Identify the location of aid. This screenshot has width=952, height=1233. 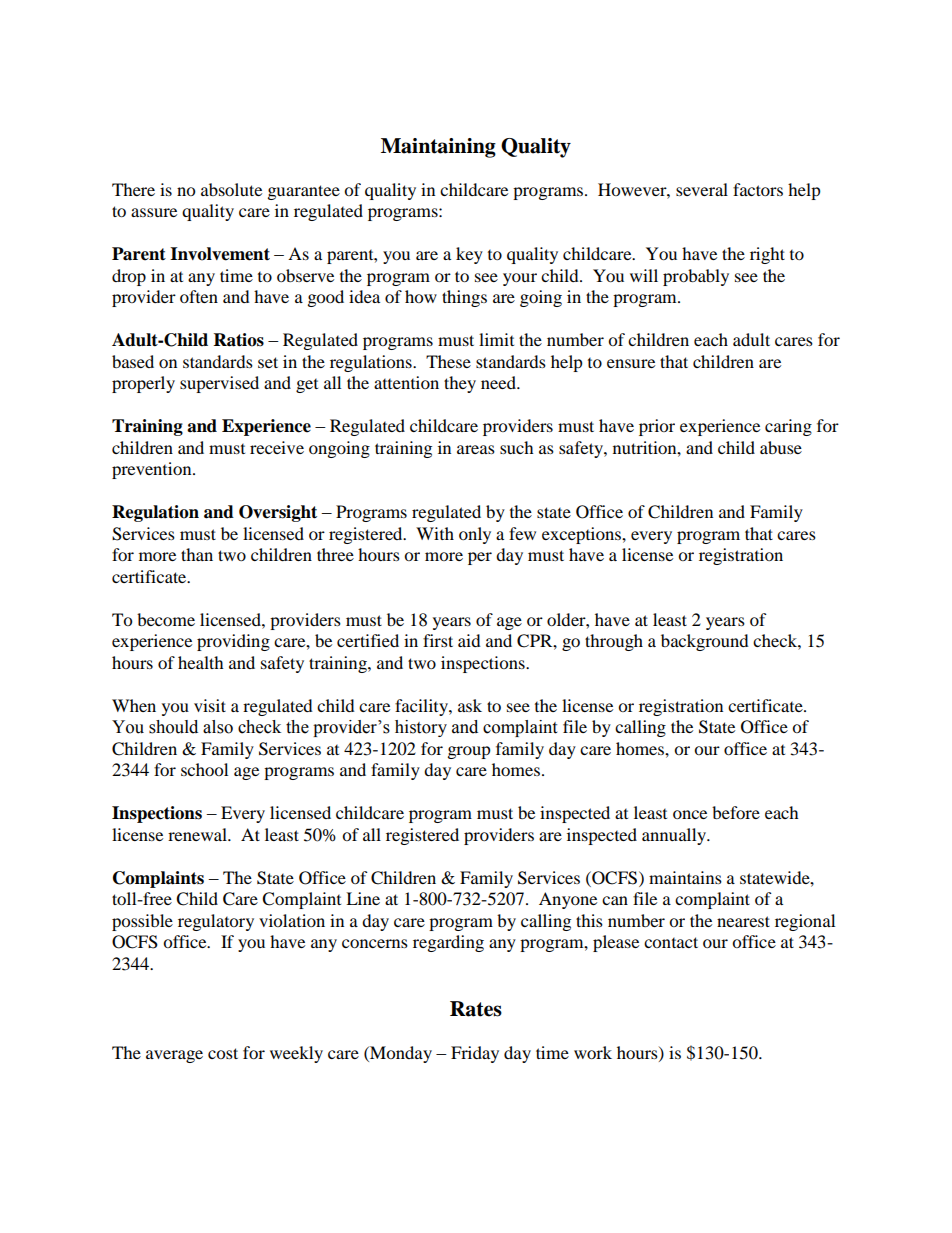
(469, 640).
